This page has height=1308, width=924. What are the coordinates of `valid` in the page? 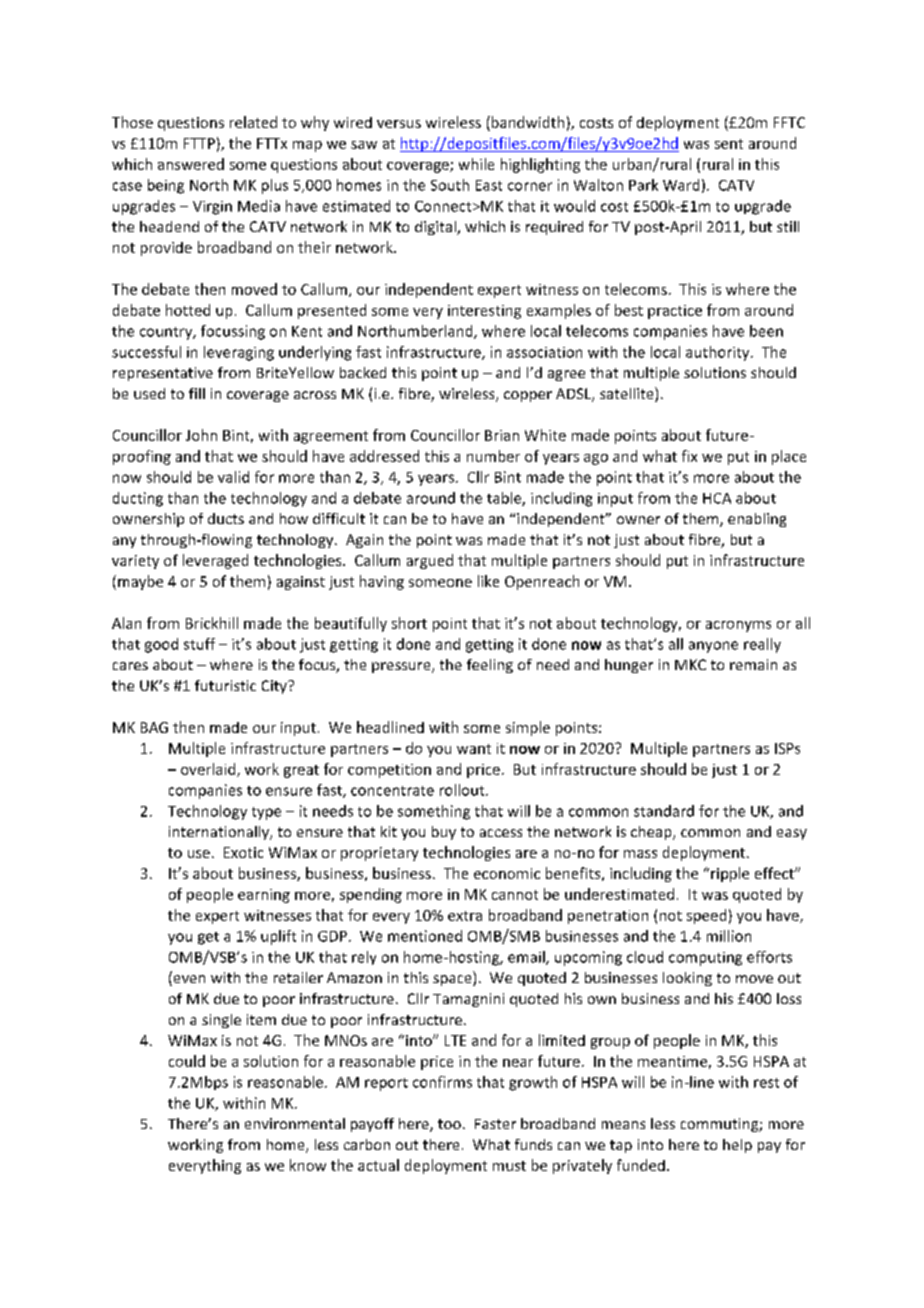 It's located at (233, 477).
